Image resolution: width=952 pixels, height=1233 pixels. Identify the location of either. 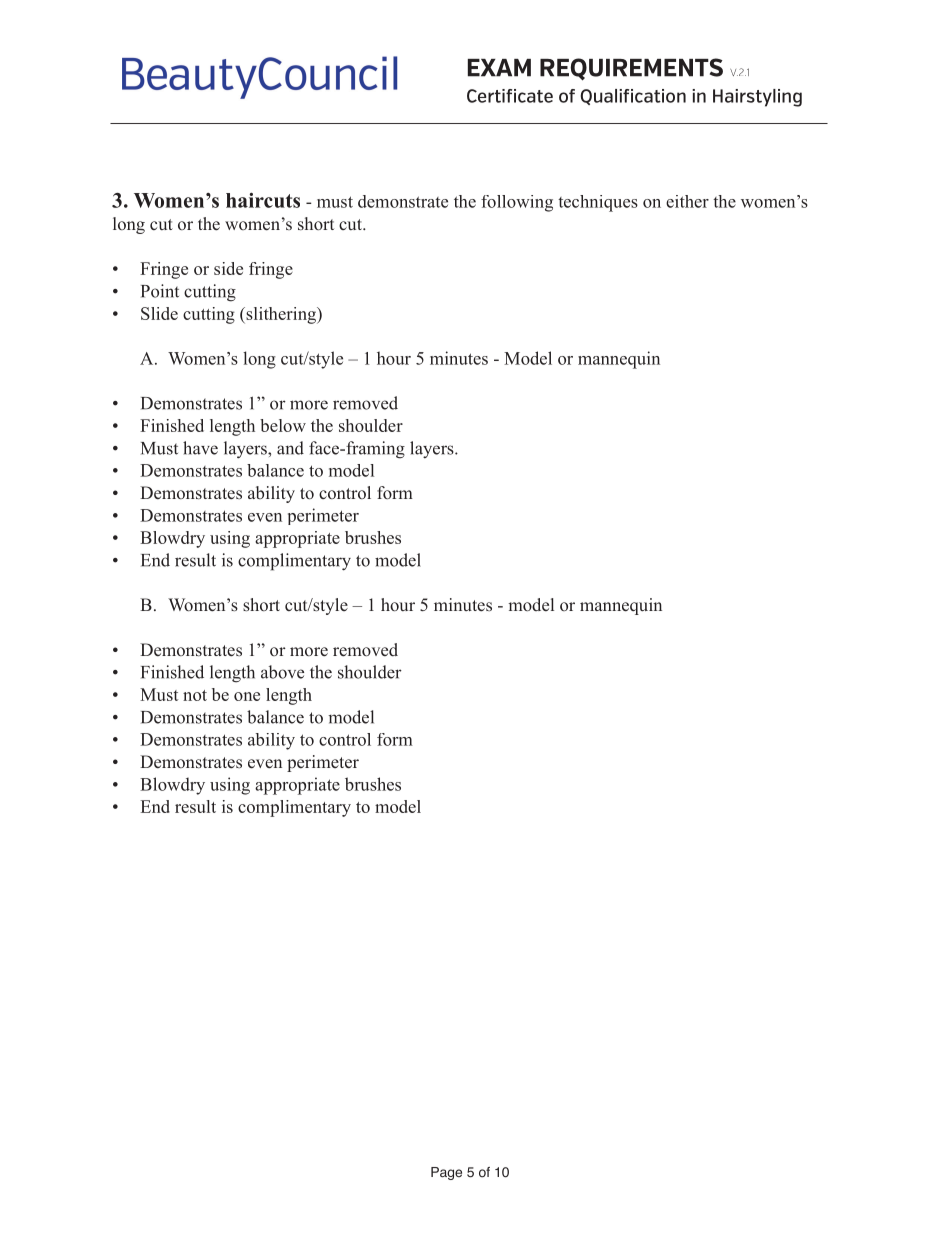
(687, 201).
